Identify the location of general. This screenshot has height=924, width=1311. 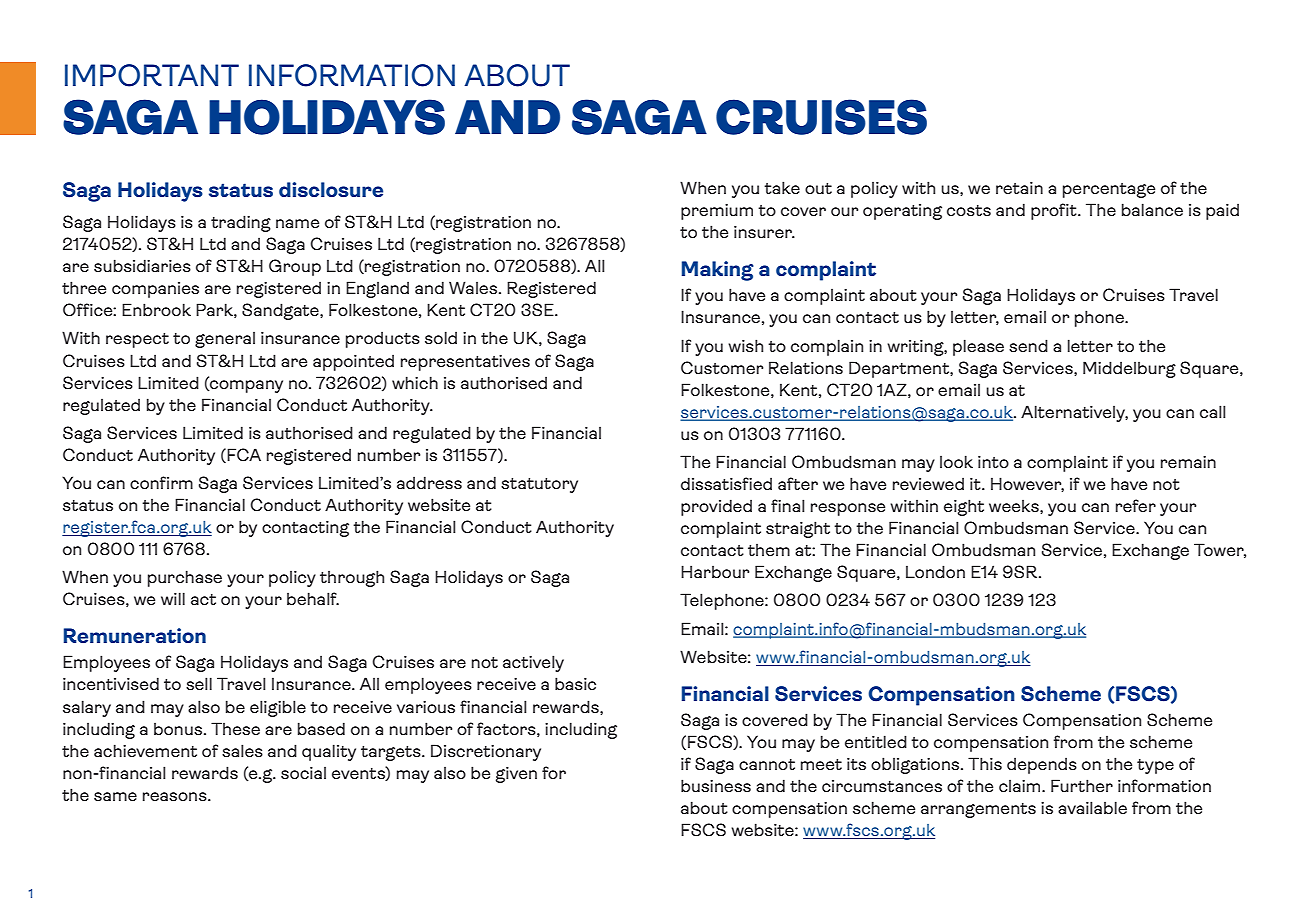
(225, 340).
